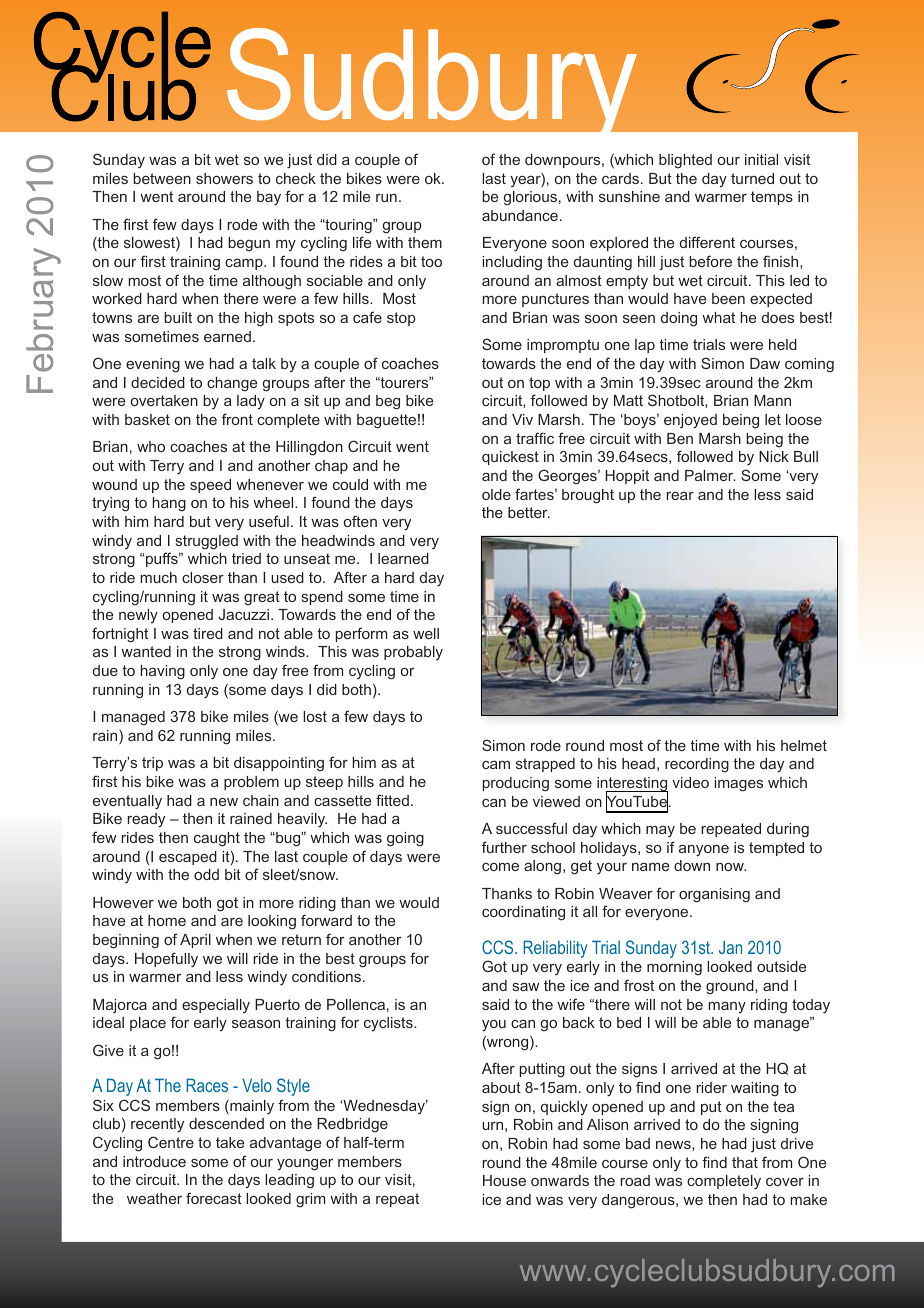  Describe the element at coordinates (154, 1161) in the screenshot. I see `introduce` at that location.
